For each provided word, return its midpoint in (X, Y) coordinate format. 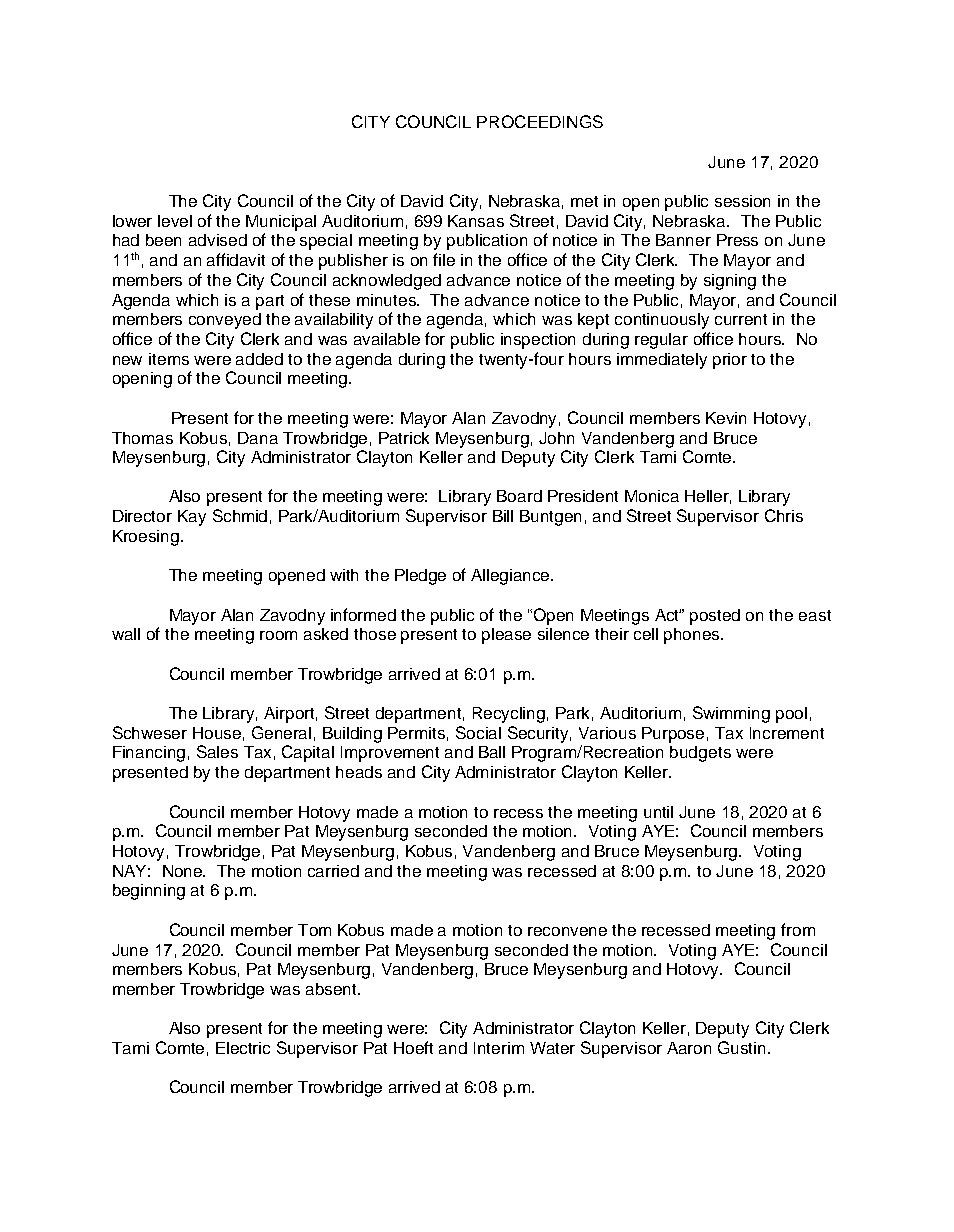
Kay (192, 518)
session (742, 201)
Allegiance (512, 577)
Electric (243, 1048)
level (175, 221)
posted (715, 617)
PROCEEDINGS (540, 121)
